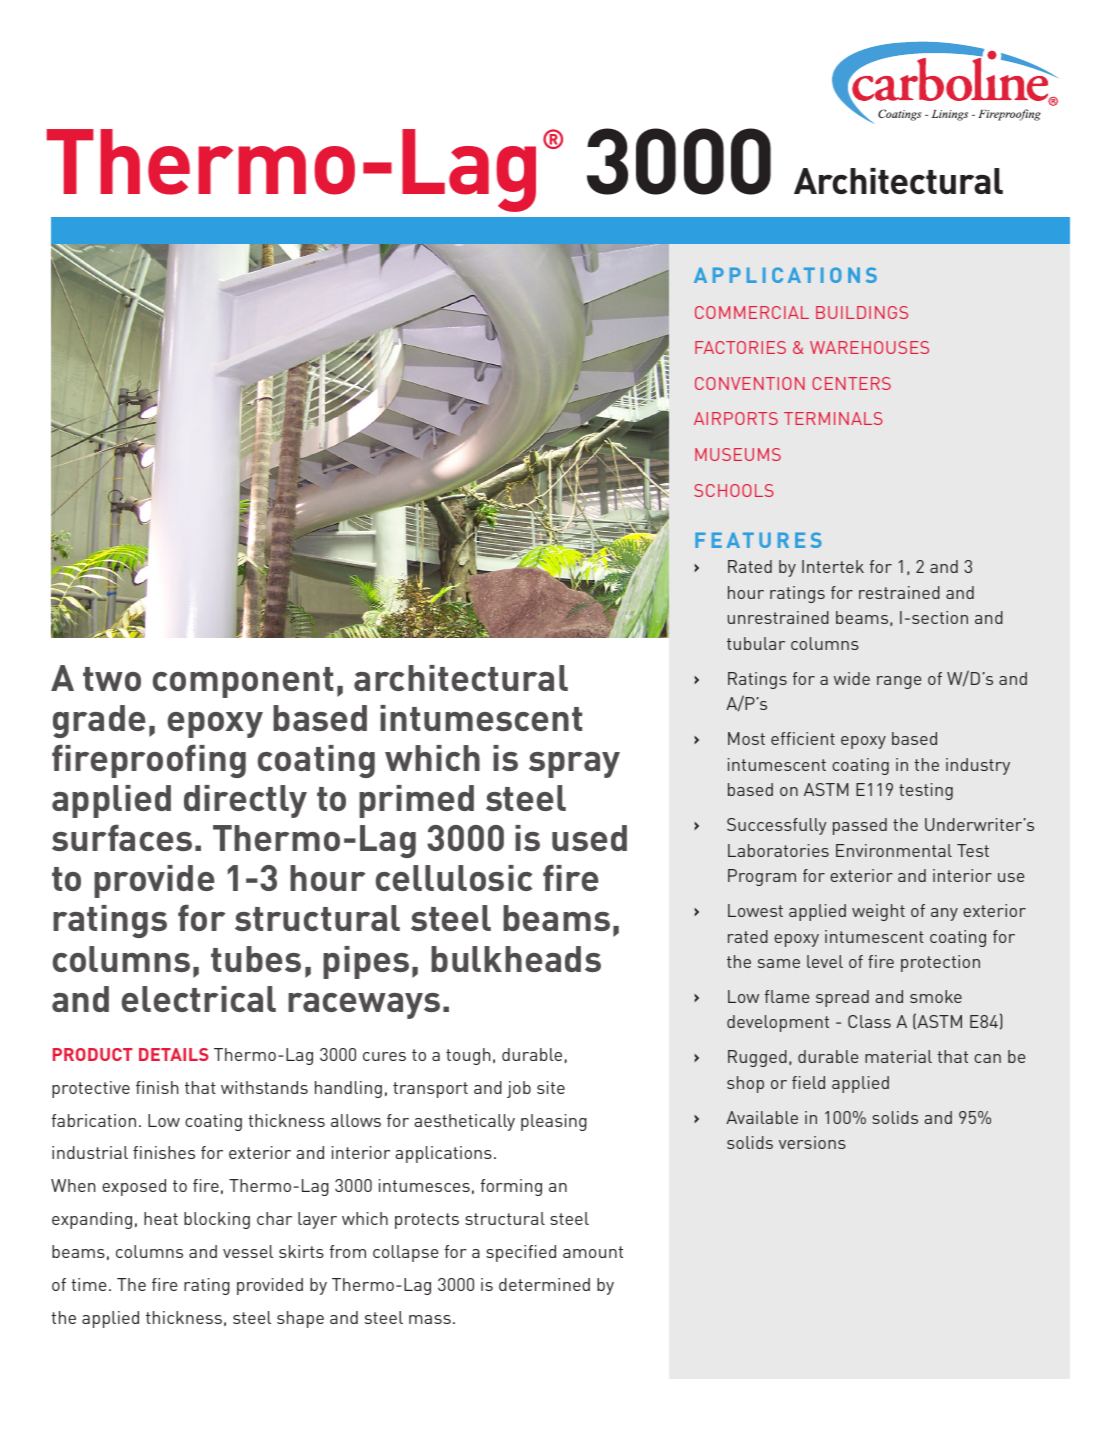  What do you see at coordinates (752, 312) in the image?
I see `COMMERCIAL` at bounding box center [752, 312].
